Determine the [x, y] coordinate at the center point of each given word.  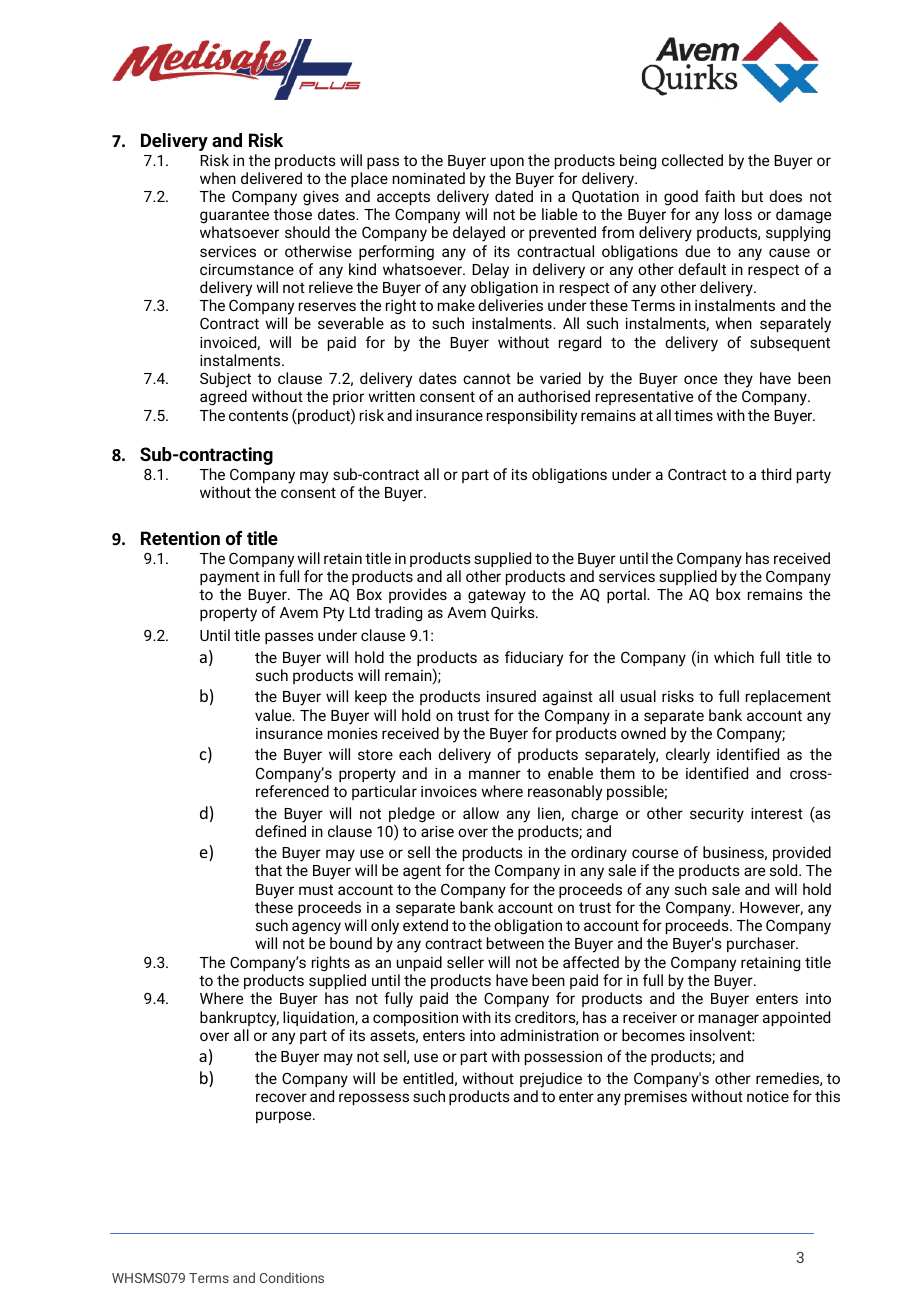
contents [258, 415]
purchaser [762, 944]
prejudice [551, 1080]
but [752, 196]
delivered [271, 178]
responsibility [532, 417]
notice [768, 1096]
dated [514, 196]
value [274, 715]
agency [316, 928]
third [776, 474]
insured [511, 696]
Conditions [292, 1277]
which [734, 657]
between [515, 943]
